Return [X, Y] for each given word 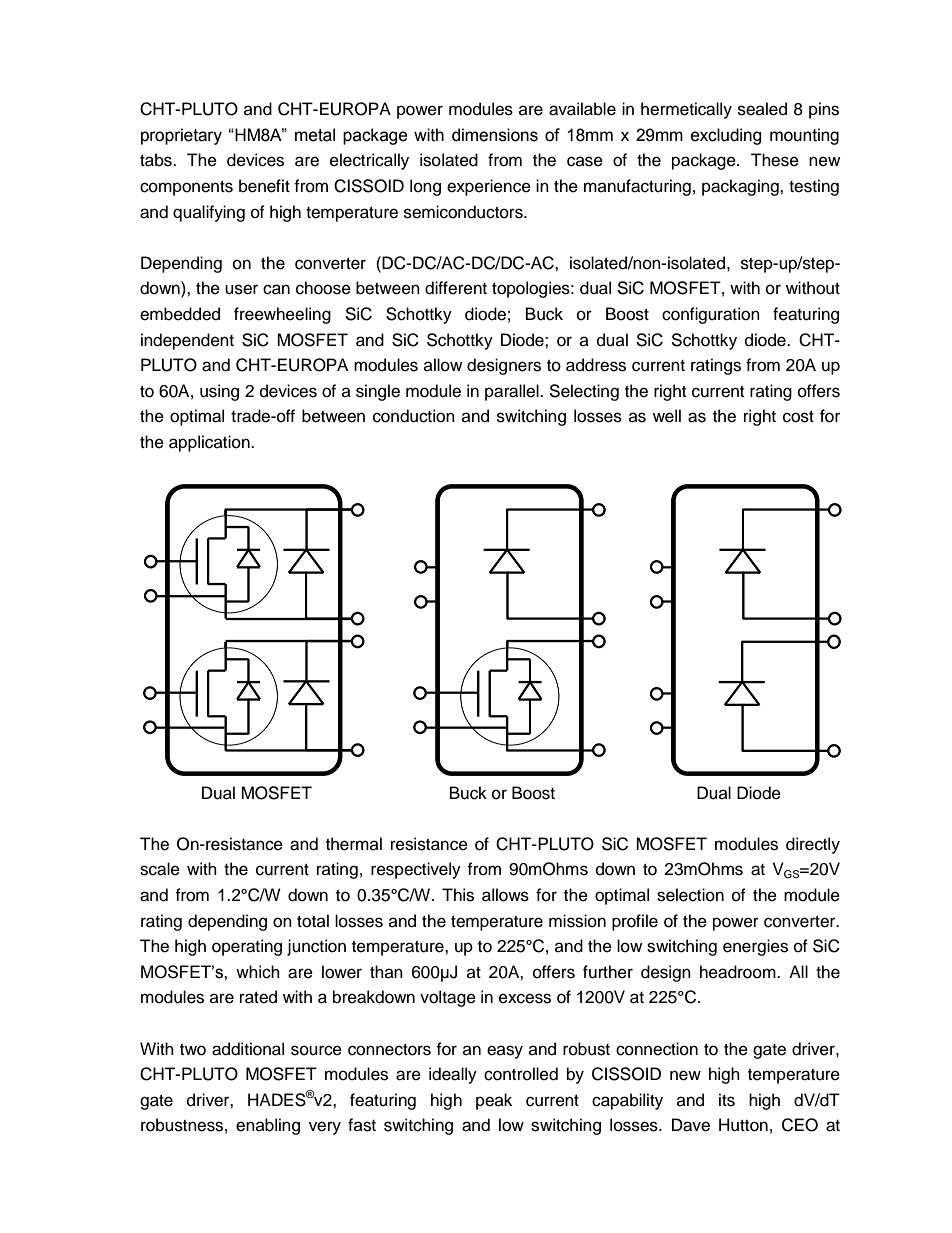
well [667, 416]
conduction [414, 416]
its [727, 1100]
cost [798, 417]
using [219, 392]
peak [494, 1101]
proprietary [181, 136]
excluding [726, 136]
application [210, 443]
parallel [513, 392]
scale [160, 869]
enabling [268, 1126]
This [458, 895]
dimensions [495, 135]
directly [813, 845]
